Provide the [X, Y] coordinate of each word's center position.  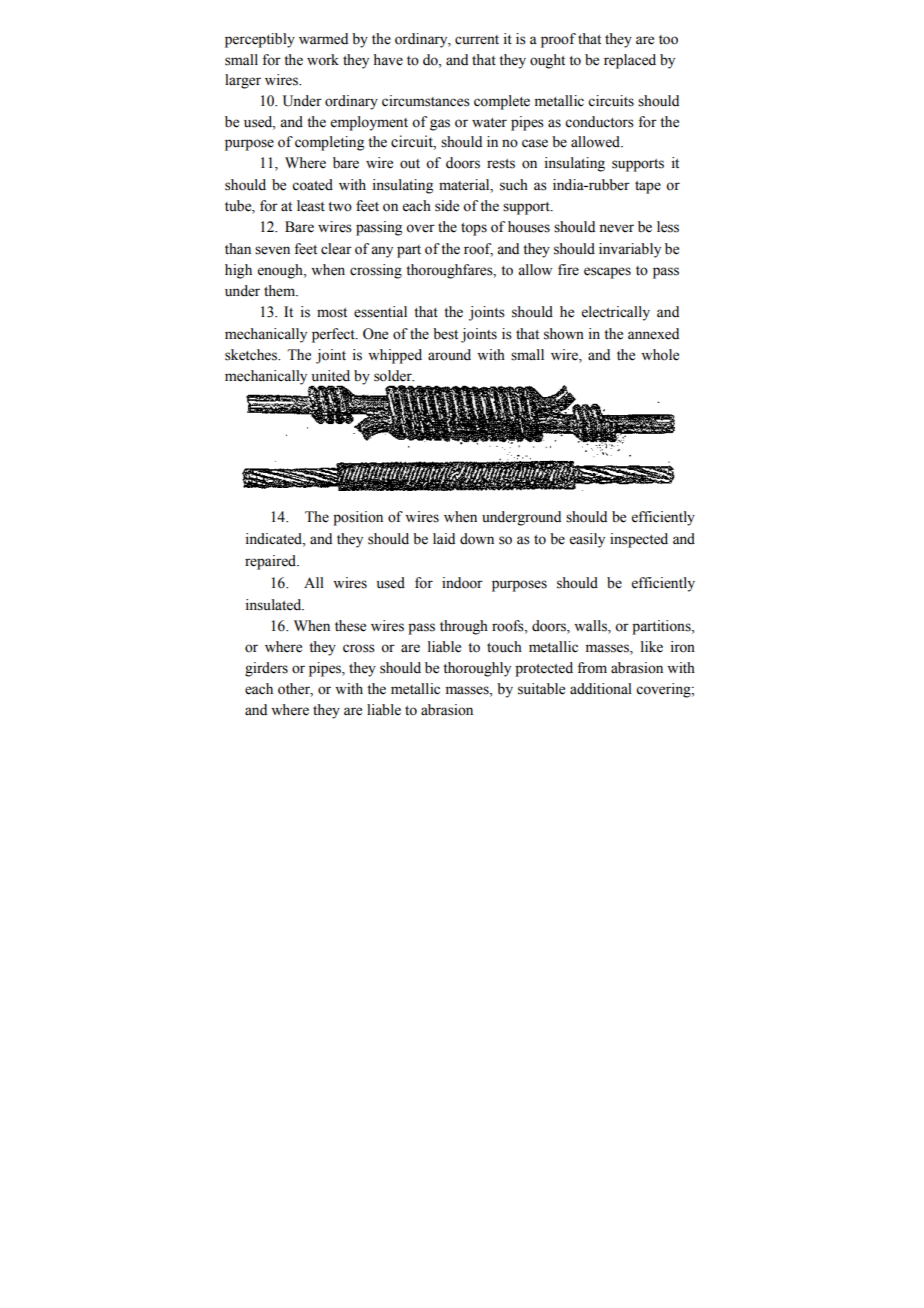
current [477, 40]
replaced [630, 61]
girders [266, 669]
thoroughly [477, 669]
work [323, 60]
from [592, 668]
